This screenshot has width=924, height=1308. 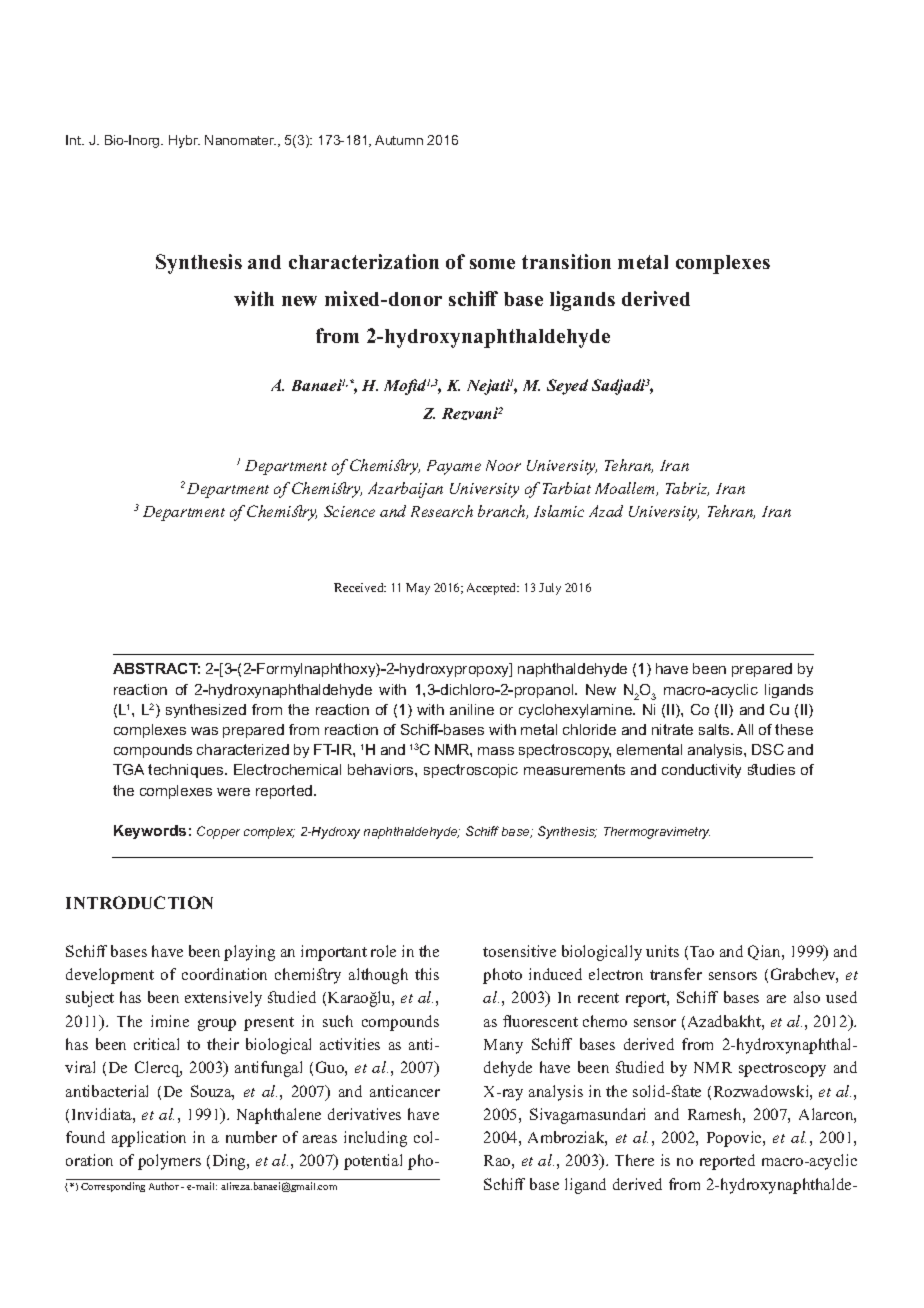 I want to click on Science, so click(x=349, y=511).
